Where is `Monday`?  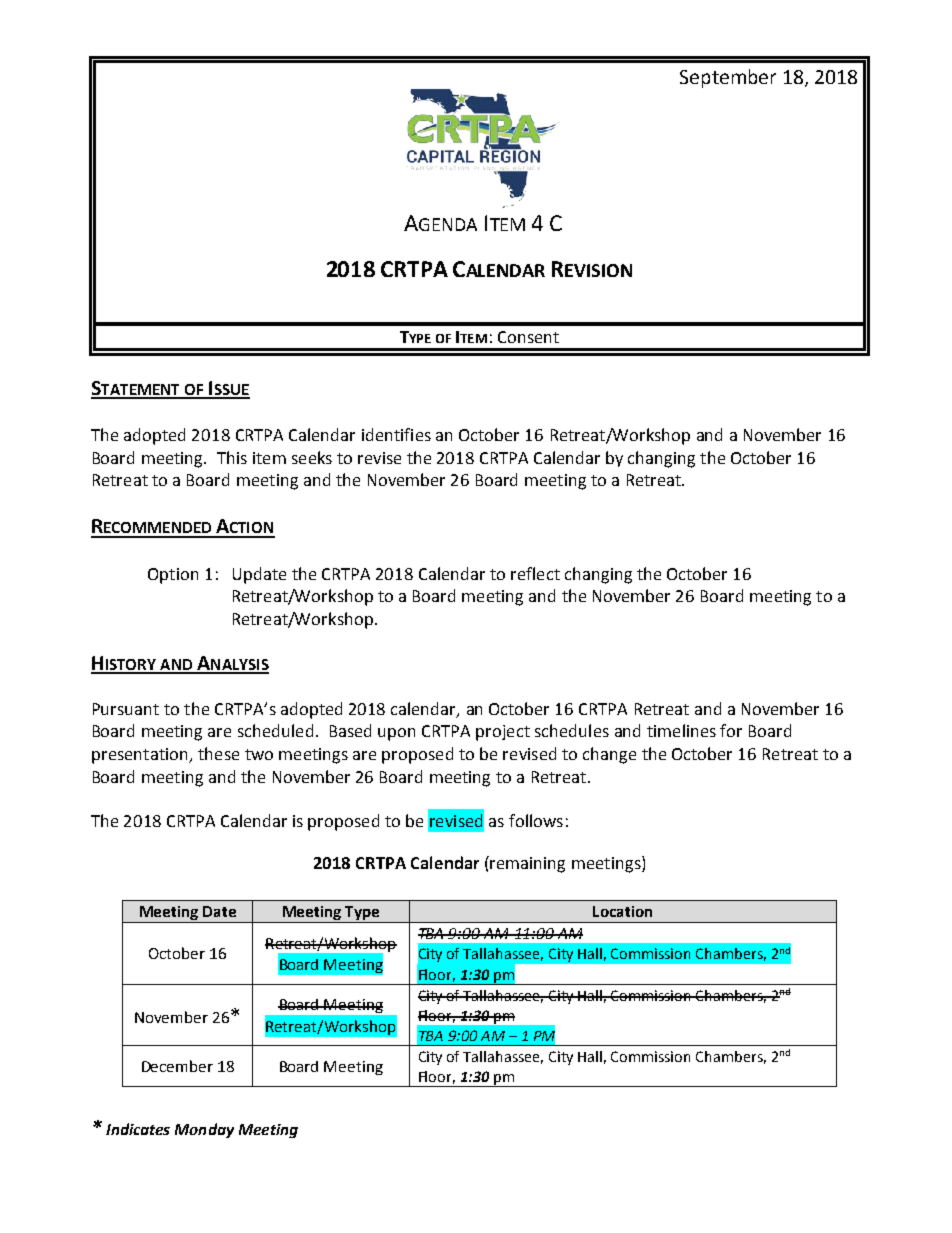 Monday is located at coordinates (204, 1130).
